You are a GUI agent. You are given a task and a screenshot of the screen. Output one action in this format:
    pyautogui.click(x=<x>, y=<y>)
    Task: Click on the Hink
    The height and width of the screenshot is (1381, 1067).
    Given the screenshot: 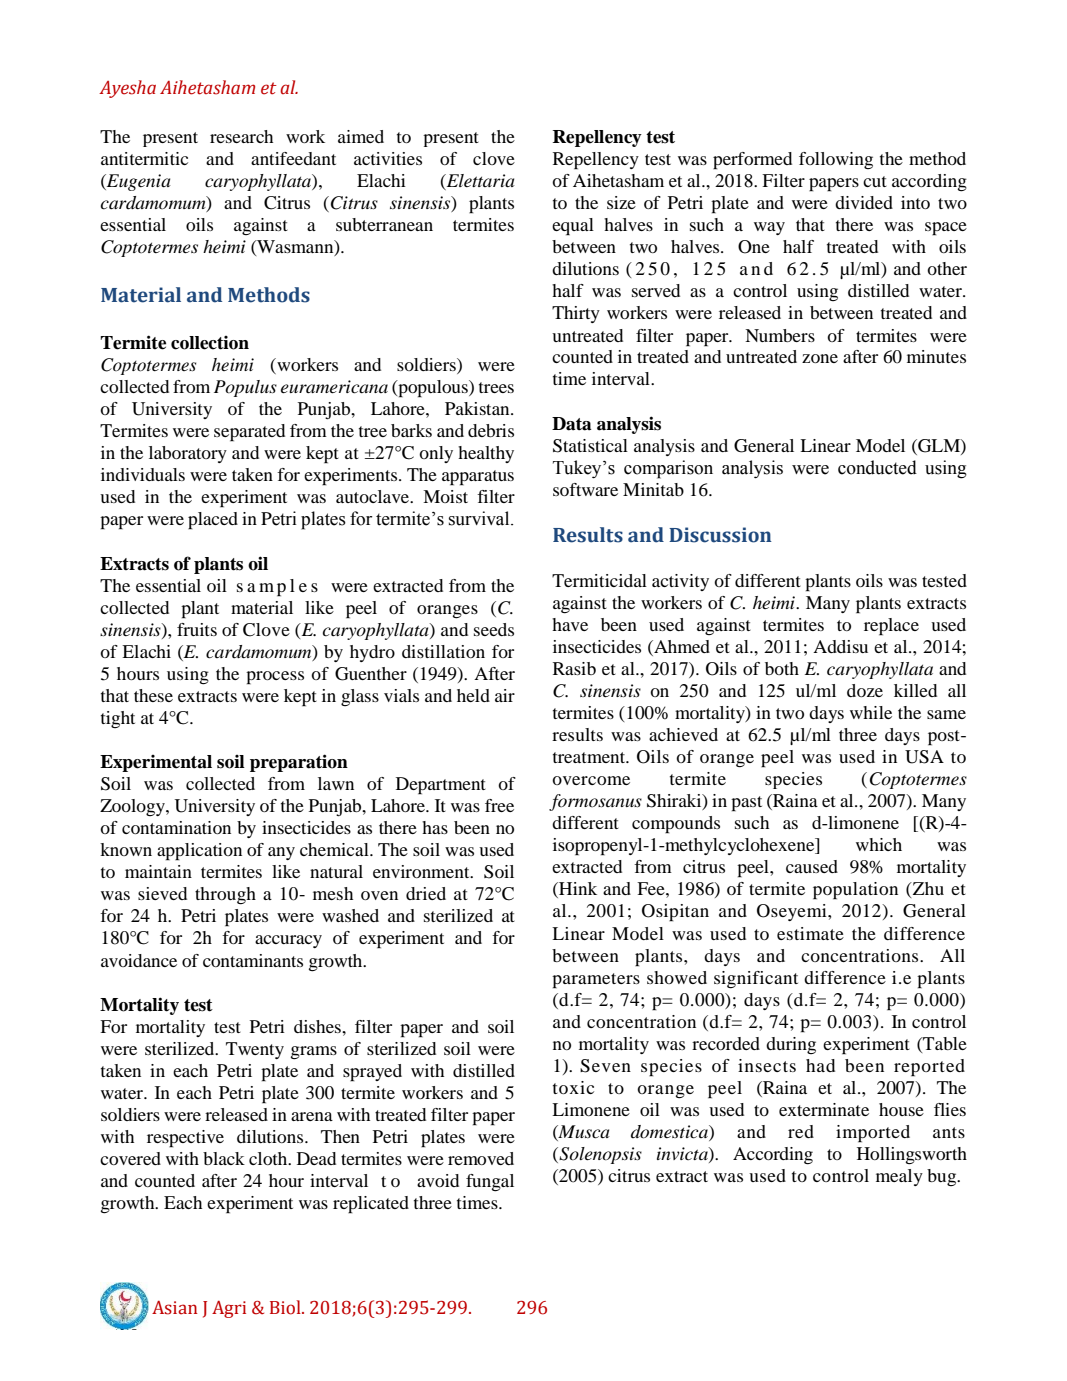 What is the action you would take?
    pyautogui.click(x=577, y=890)
